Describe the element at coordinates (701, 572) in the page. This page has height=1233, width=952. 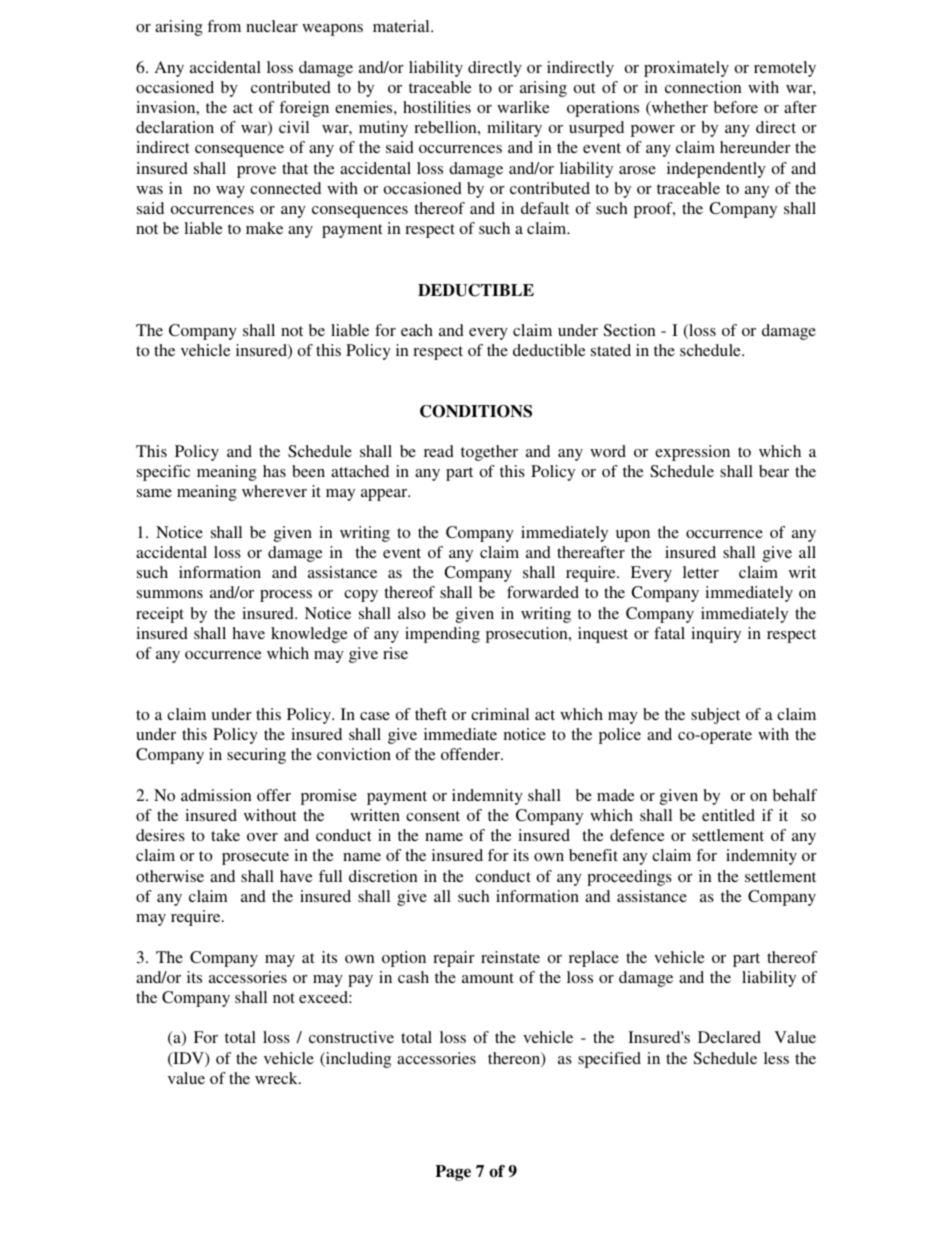
I see `letter` at that location.
